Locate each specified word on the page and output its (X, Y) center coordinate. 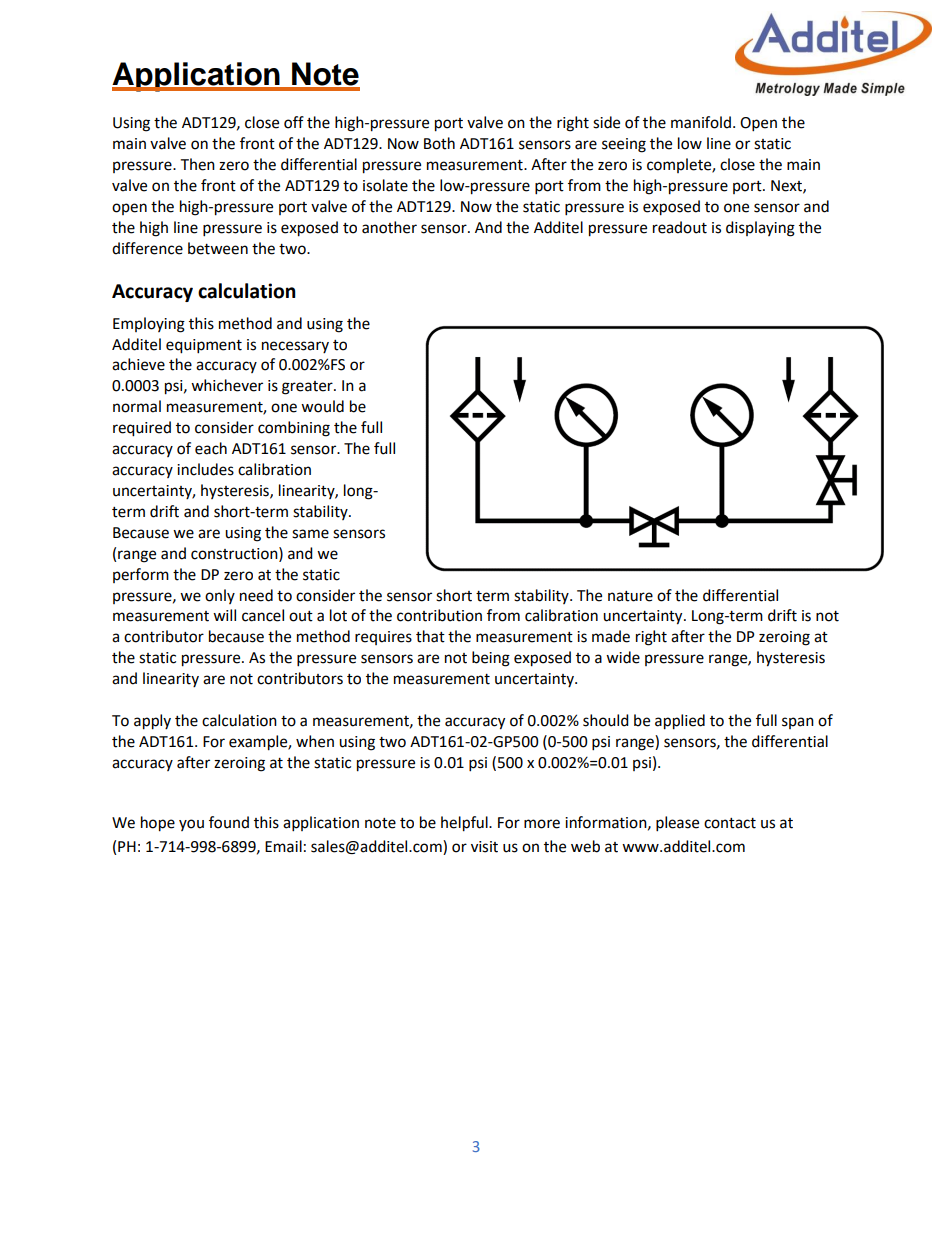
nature (630, 596)
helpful (465, 824)
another (389, 227)
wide (623, 657)
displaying (760, 229)
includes (205, 469)
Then (197, 164)
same (310, 534)
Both (439, 143)
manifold (701, 122)
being (491, 659)
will (224, 615)
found (229, 822)
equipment (204, 346)
